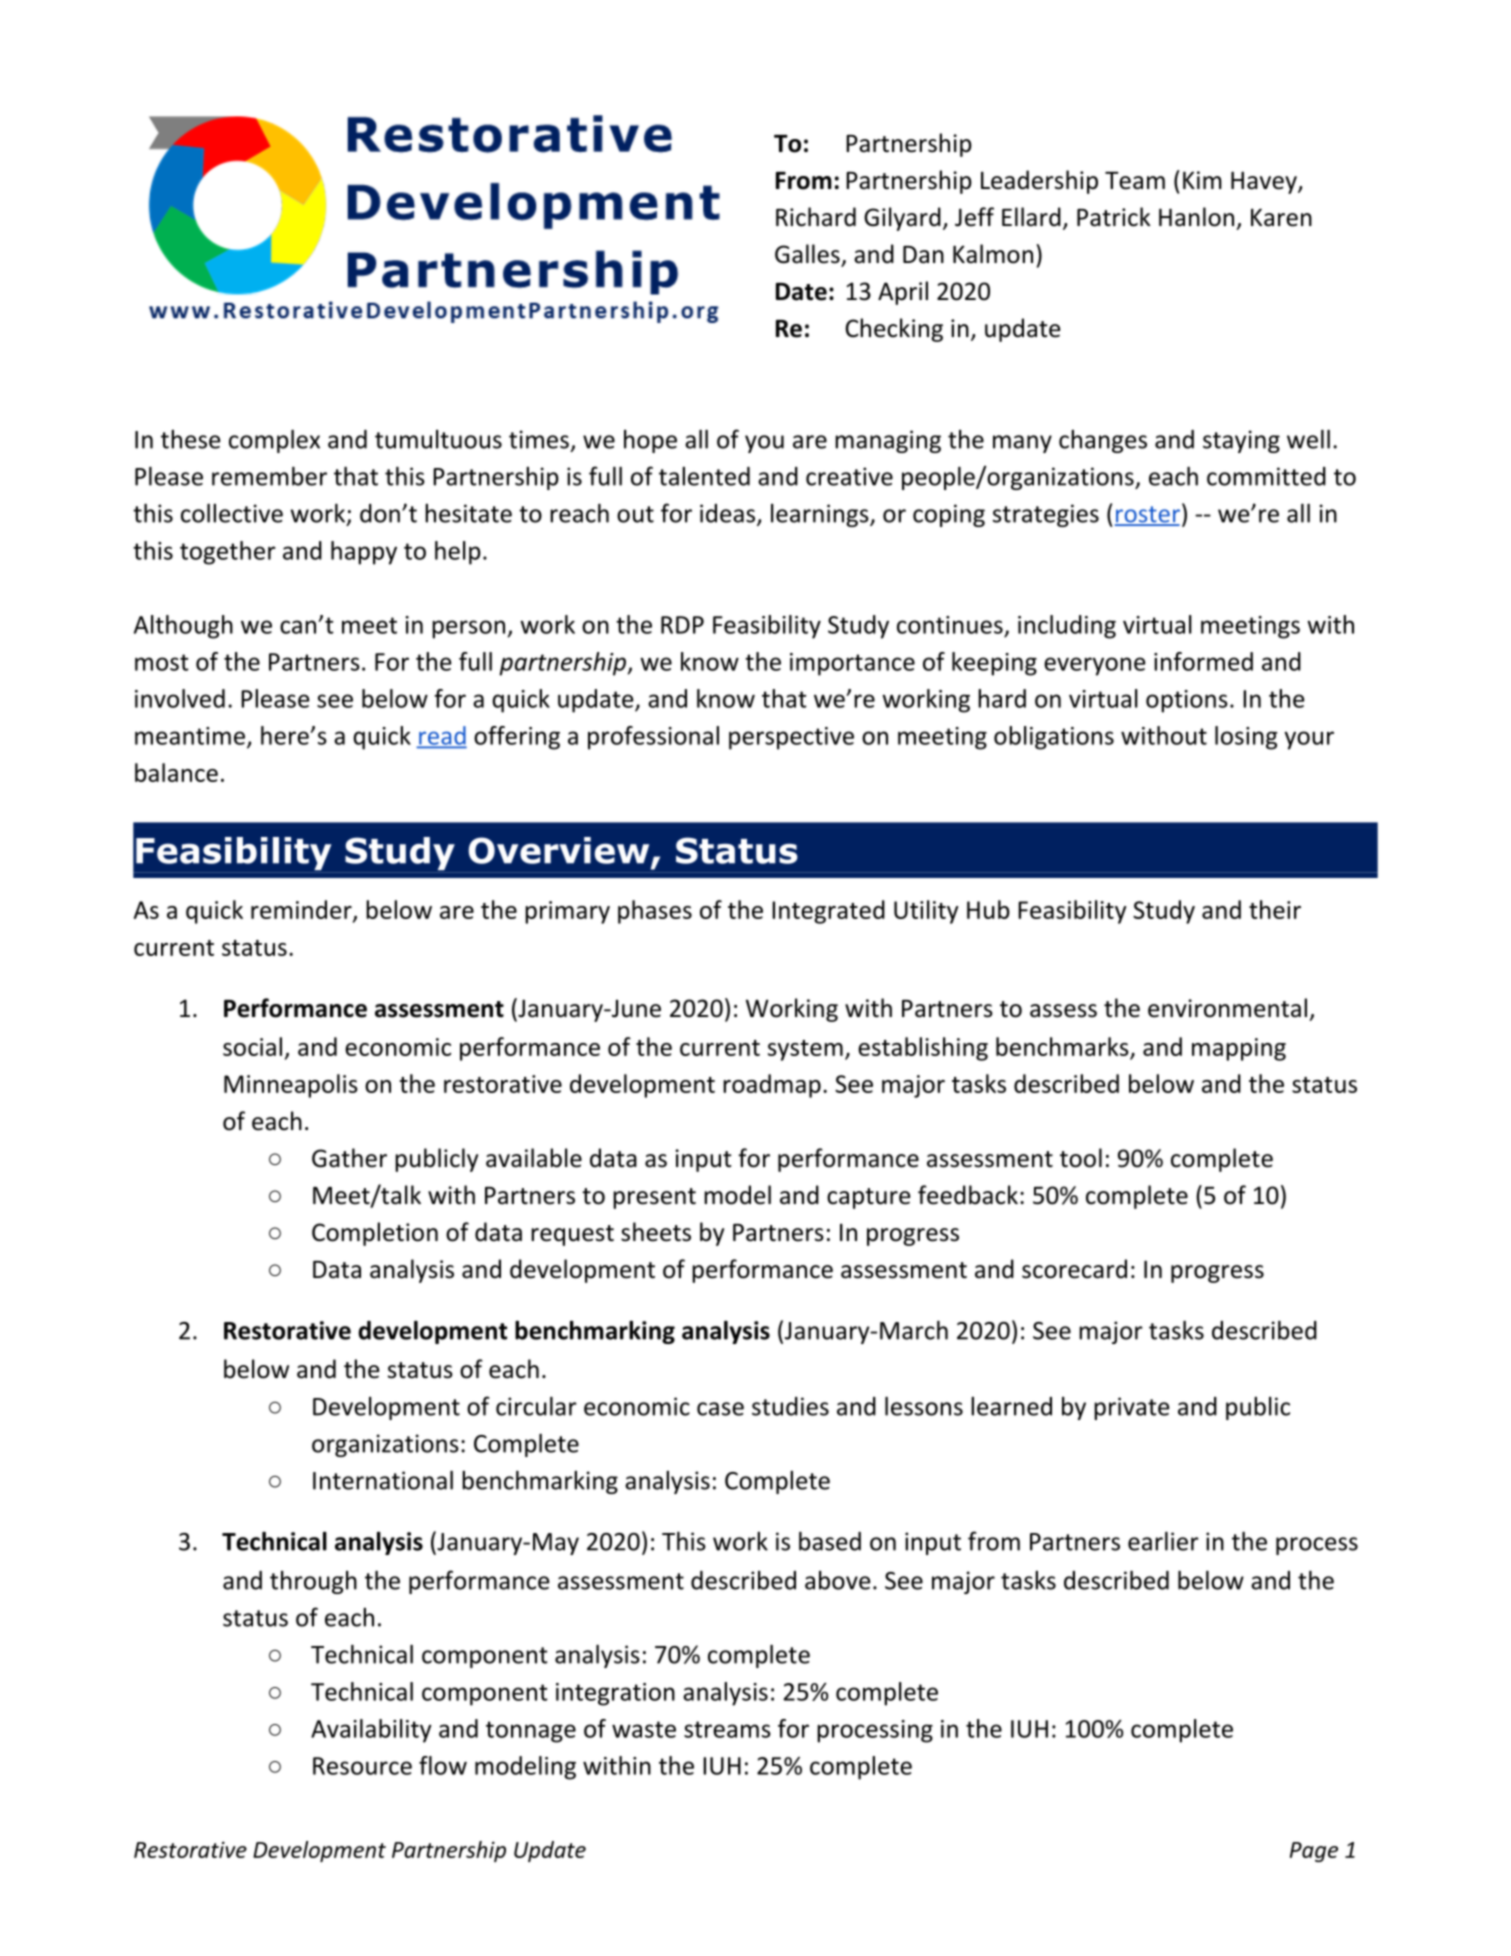 This screenshot has height=1956, width=1511. Describe the element at coordinates (383, 1480) in the screenshot. I see `International` at that location.
